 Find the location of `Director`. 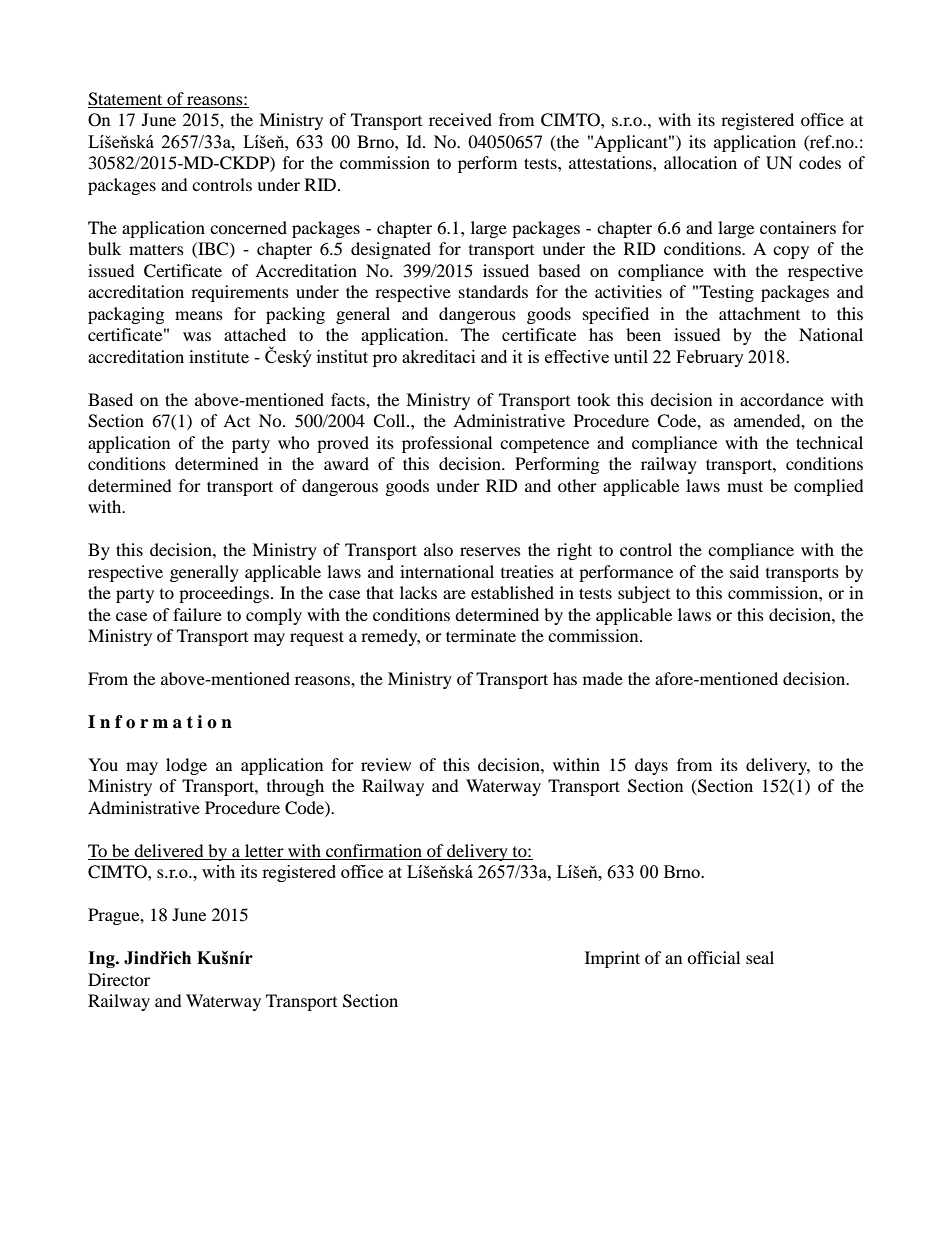

Director is located at coordinates (119, 979).
